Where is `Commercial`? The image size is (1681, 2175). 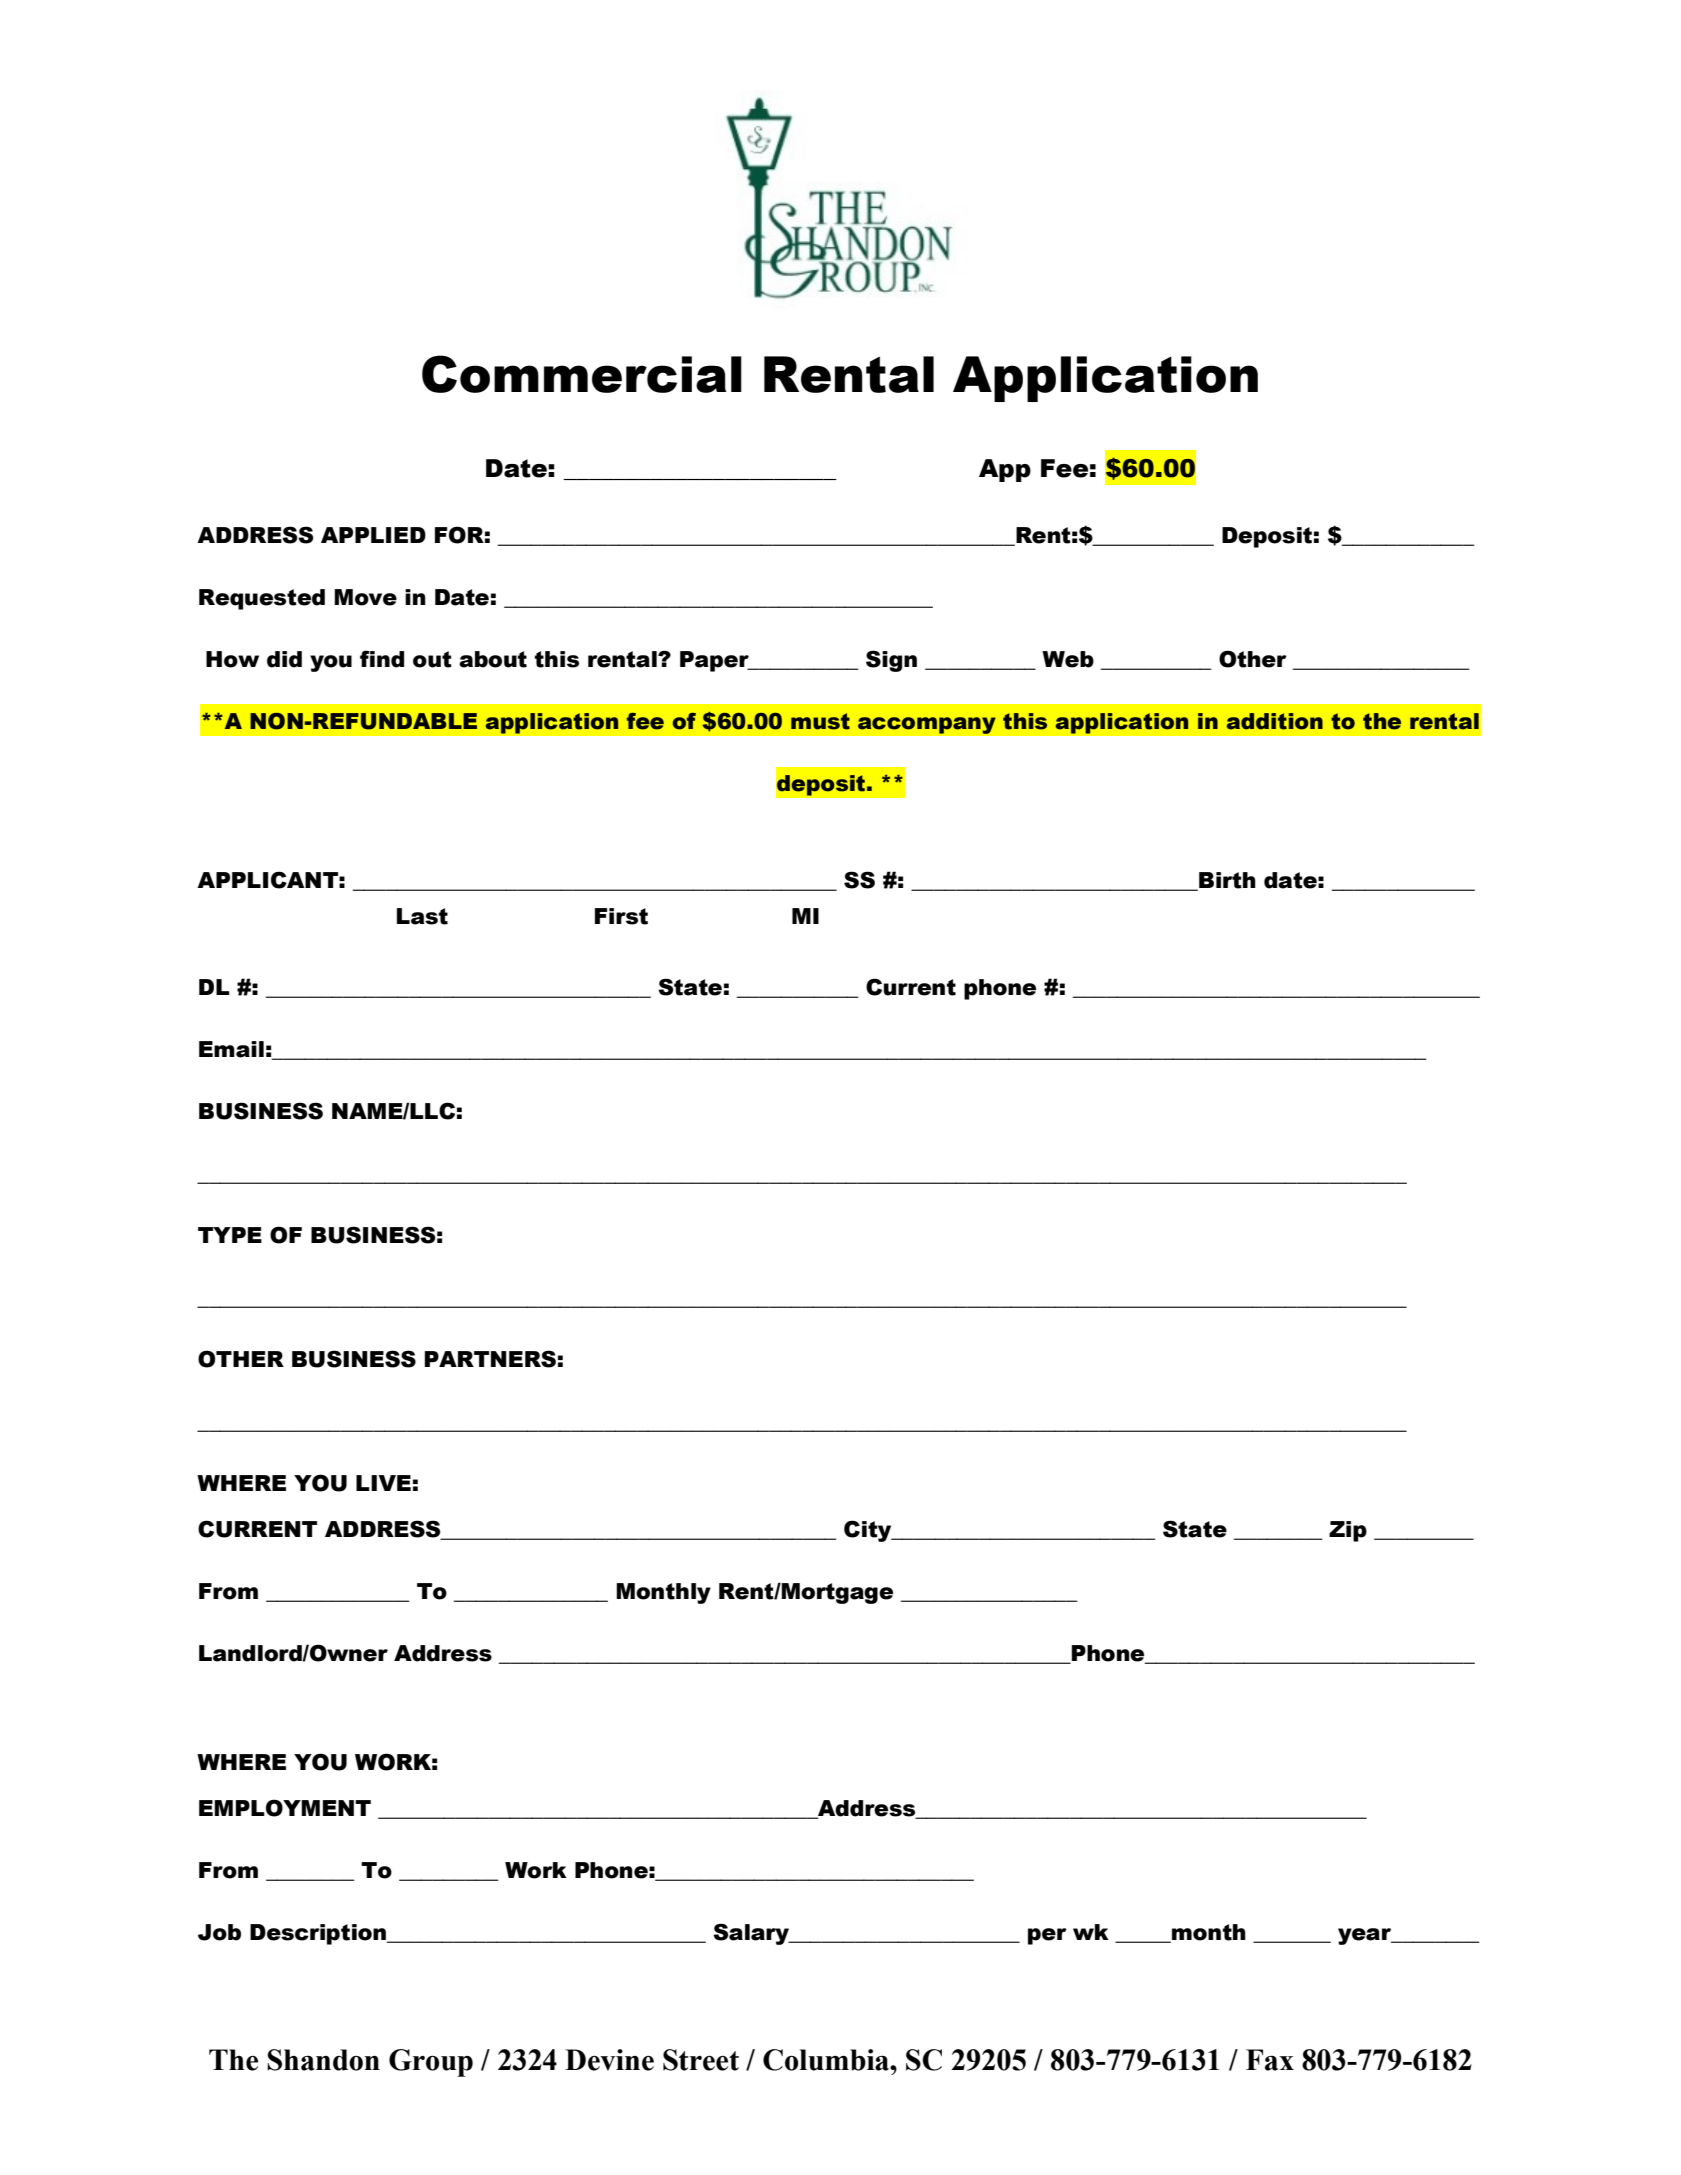
Commercial is located at coordinates (582, 374).
